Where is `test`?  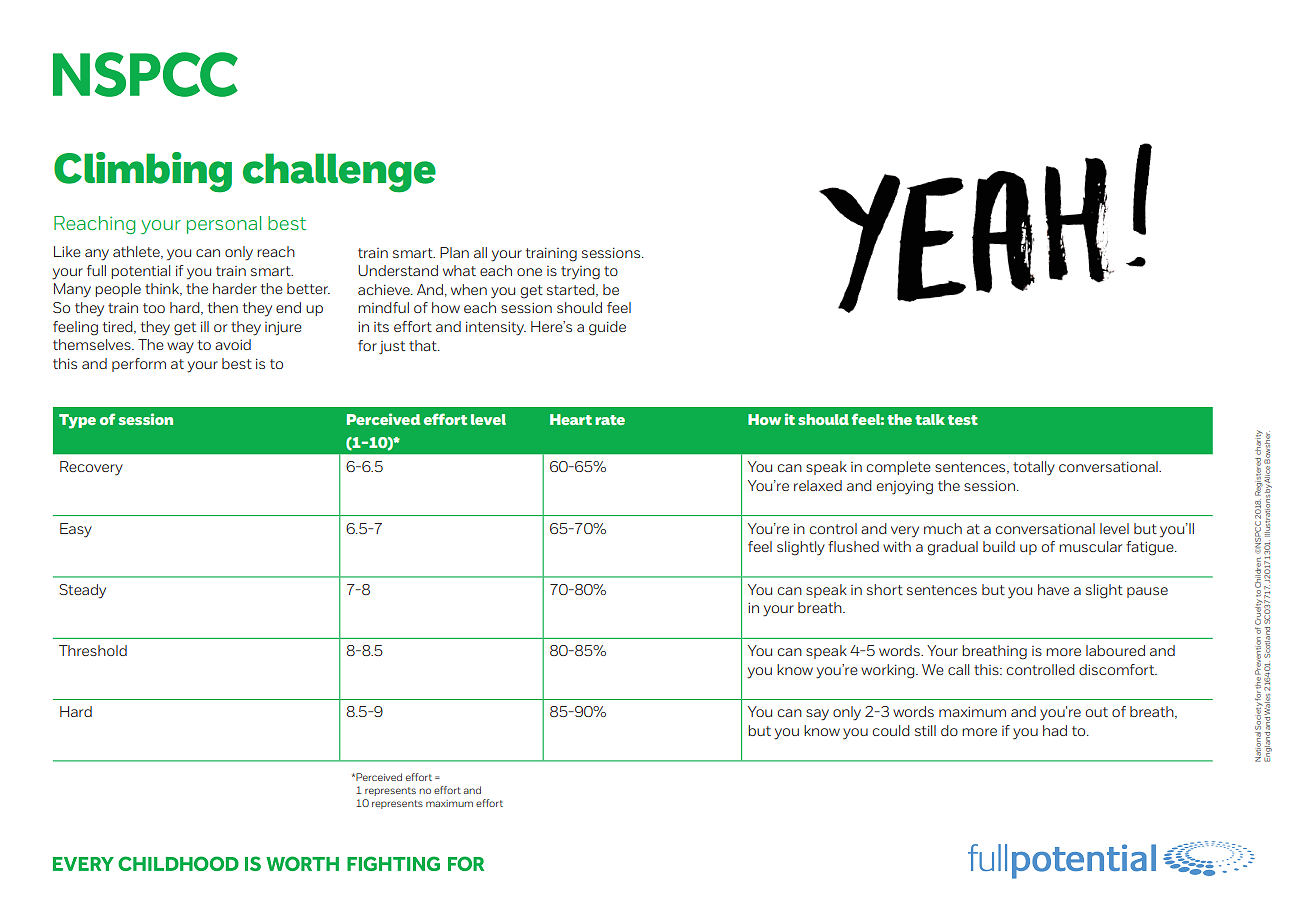
test is located at coordinates (963, 420).
